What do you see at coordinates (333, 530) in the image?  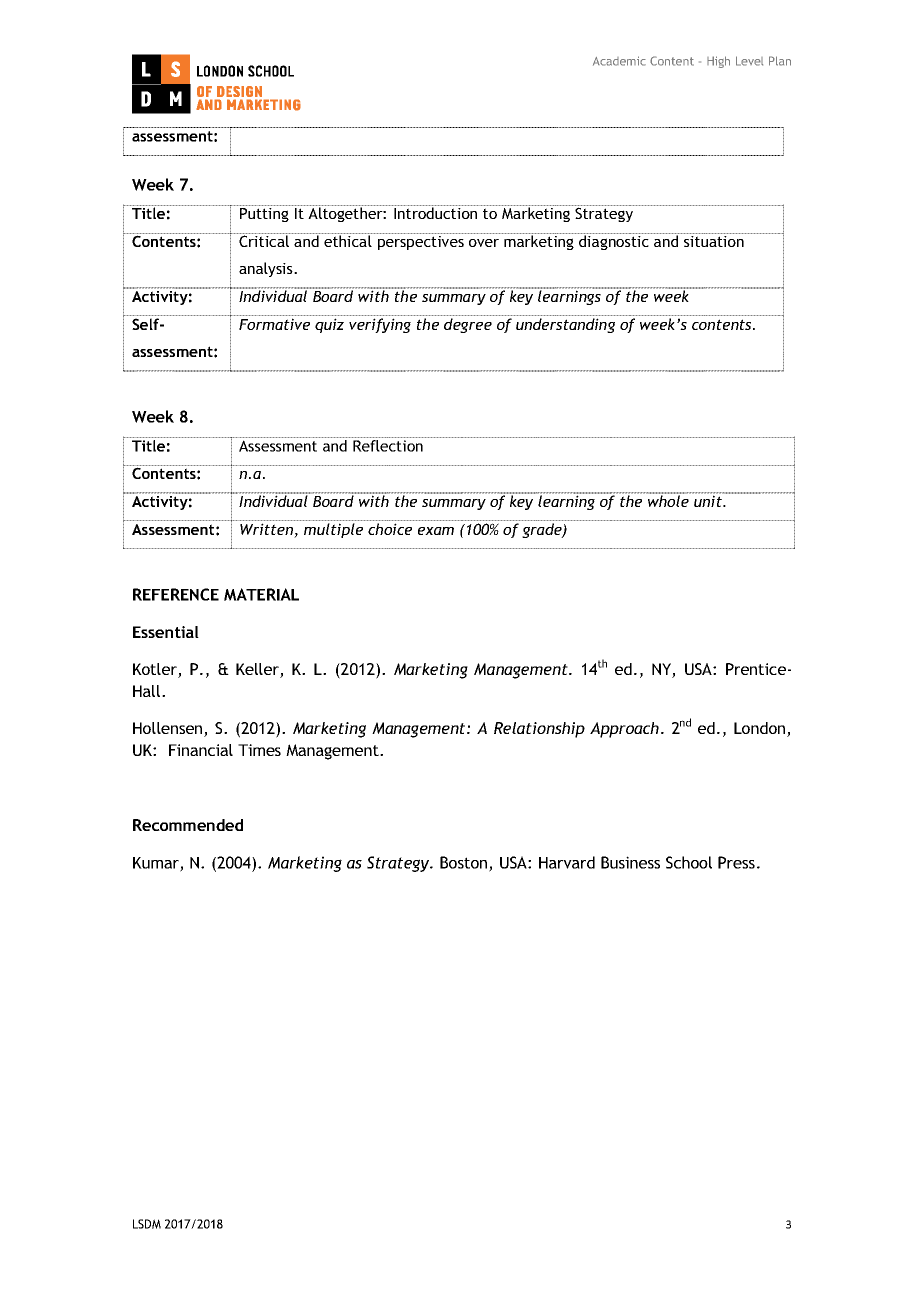 I see `multiple` at bounding box center [333, 530].
